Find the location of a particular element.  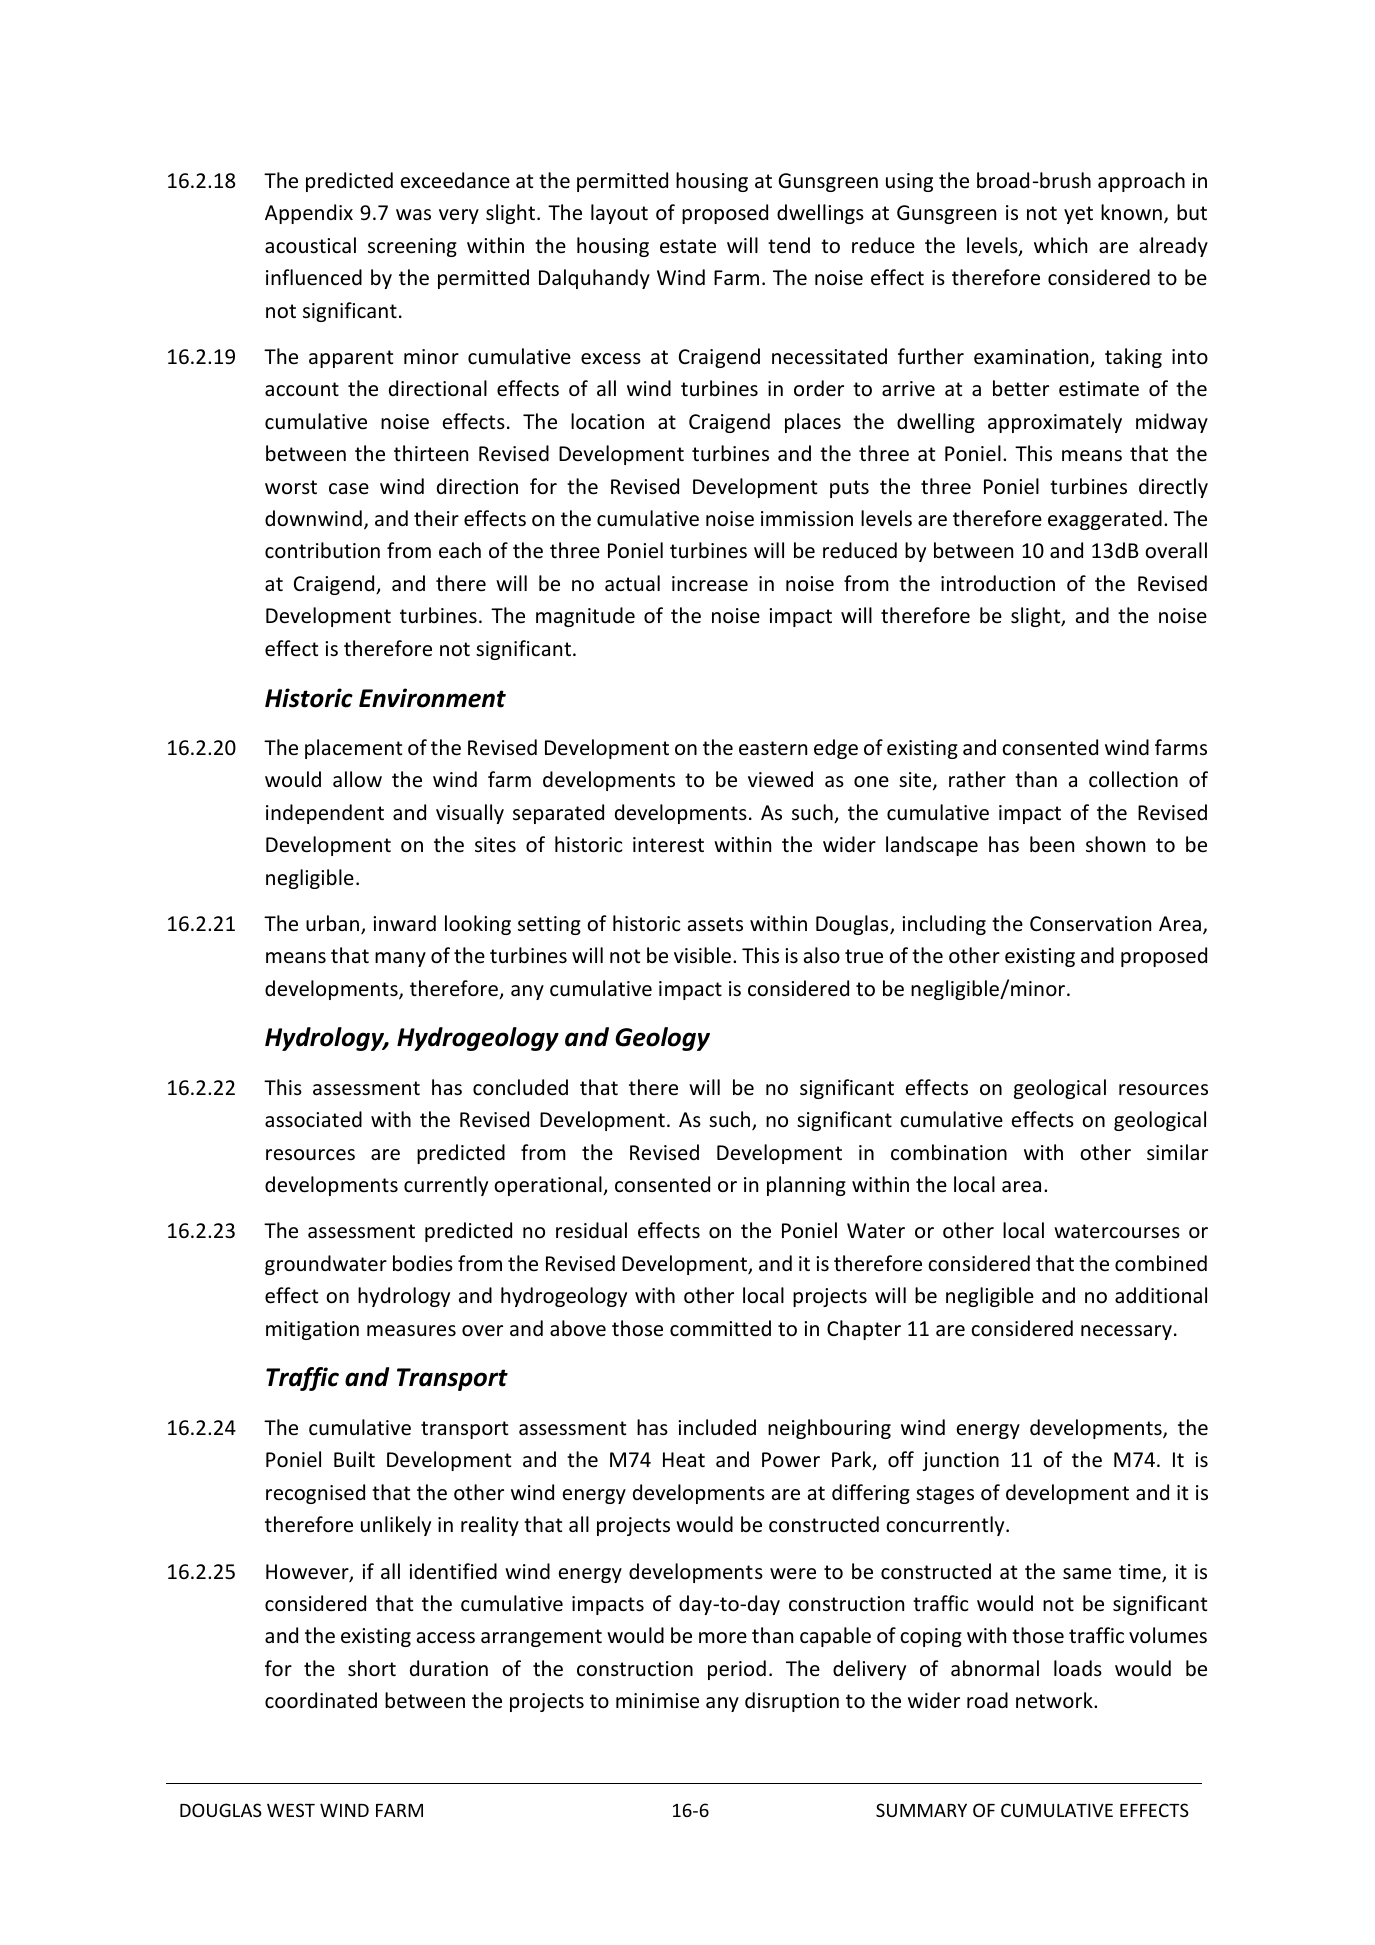

tend is located at coordinates (789, 245).
